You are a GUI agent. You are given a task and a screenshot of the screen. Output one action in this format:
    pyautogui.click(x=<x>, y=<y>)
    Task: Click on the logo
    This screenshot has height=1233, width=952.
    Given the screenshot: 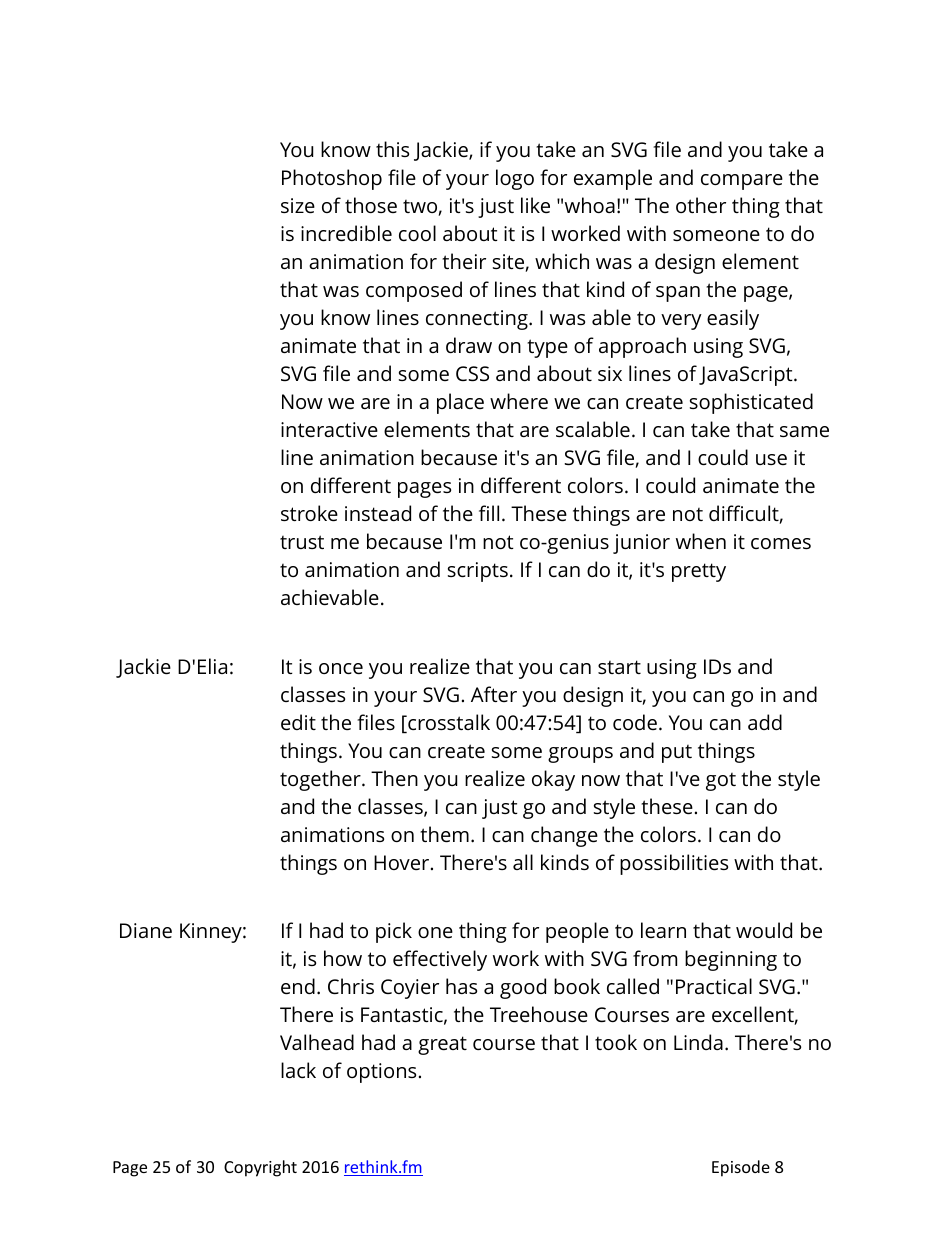 What is the action you would take?
    pyautogui.click(x=515, y=179)
